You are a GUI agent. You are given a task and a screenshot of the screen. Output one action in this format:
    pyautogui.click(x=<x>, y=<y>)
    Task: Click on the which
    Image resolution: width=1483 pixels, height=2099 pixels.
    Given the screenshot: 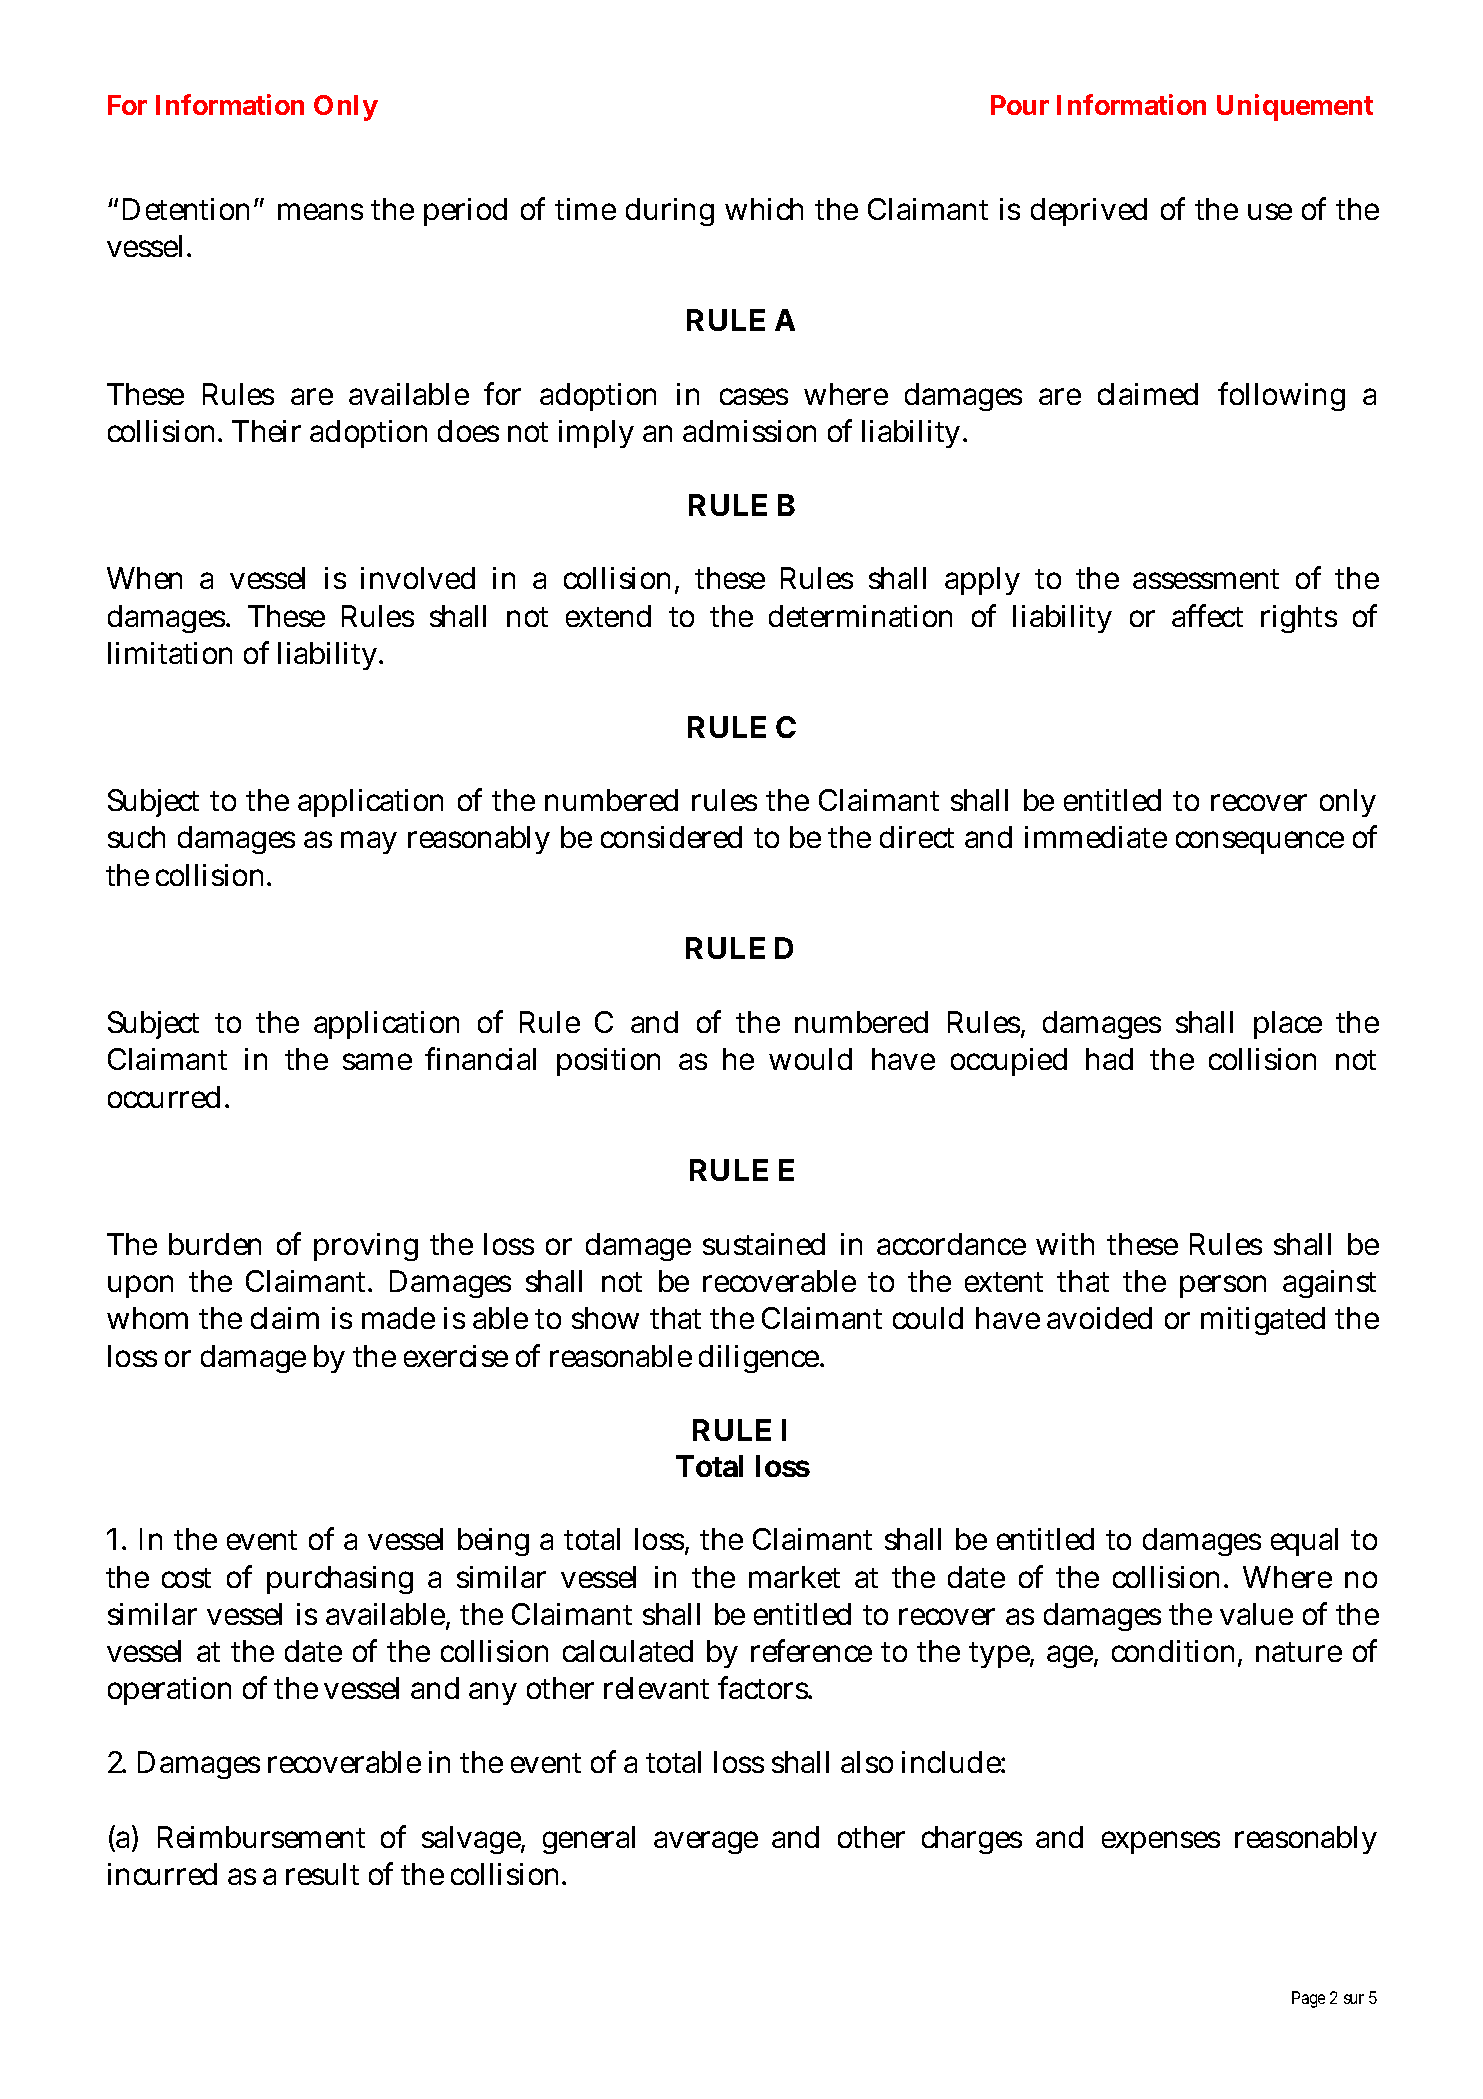 What is the action you would take?
    pyautogui.click(x=764, y=209)
